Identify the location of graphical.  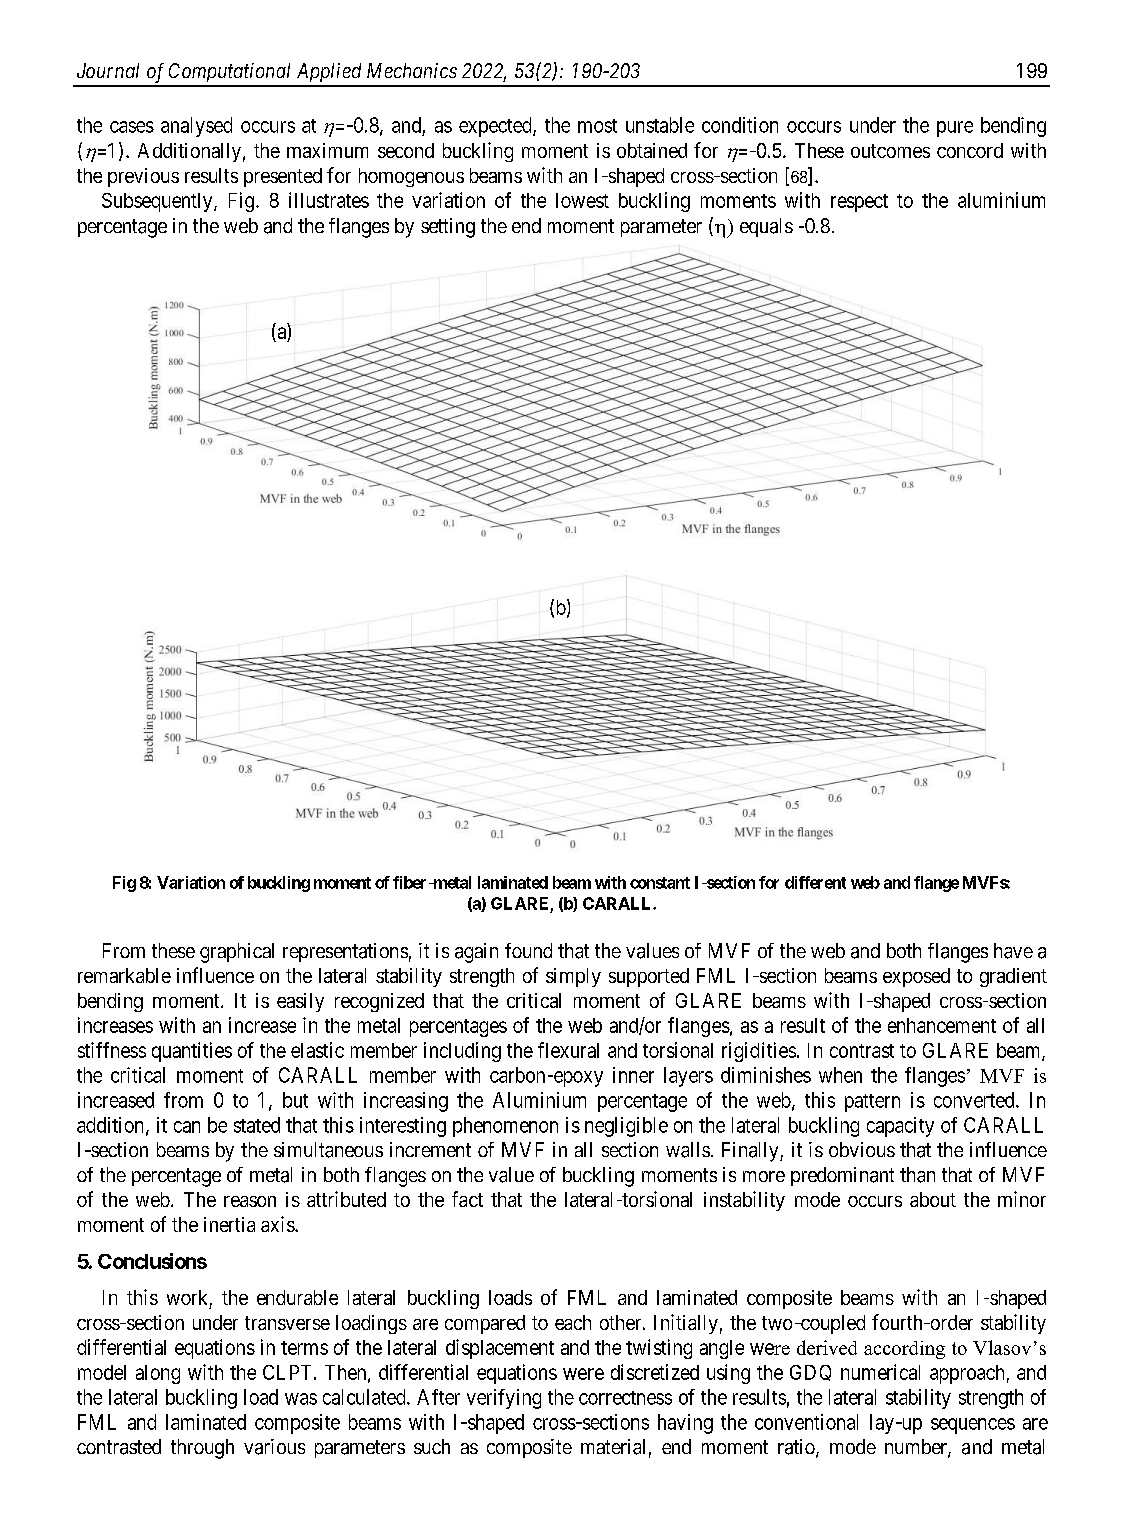
(237, 953).
